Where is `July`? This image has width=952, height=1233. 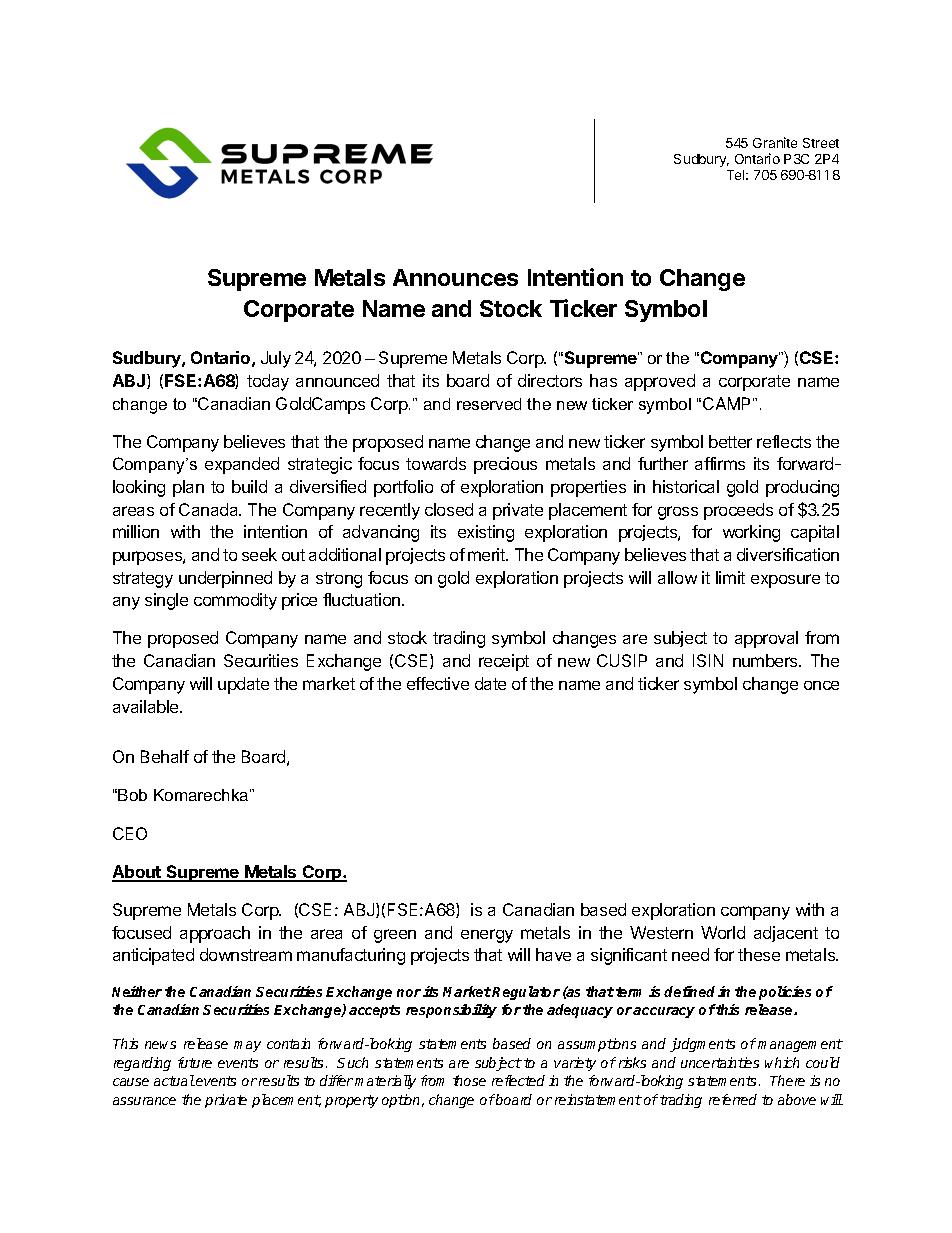
July is located at coordinates (276, 359).
